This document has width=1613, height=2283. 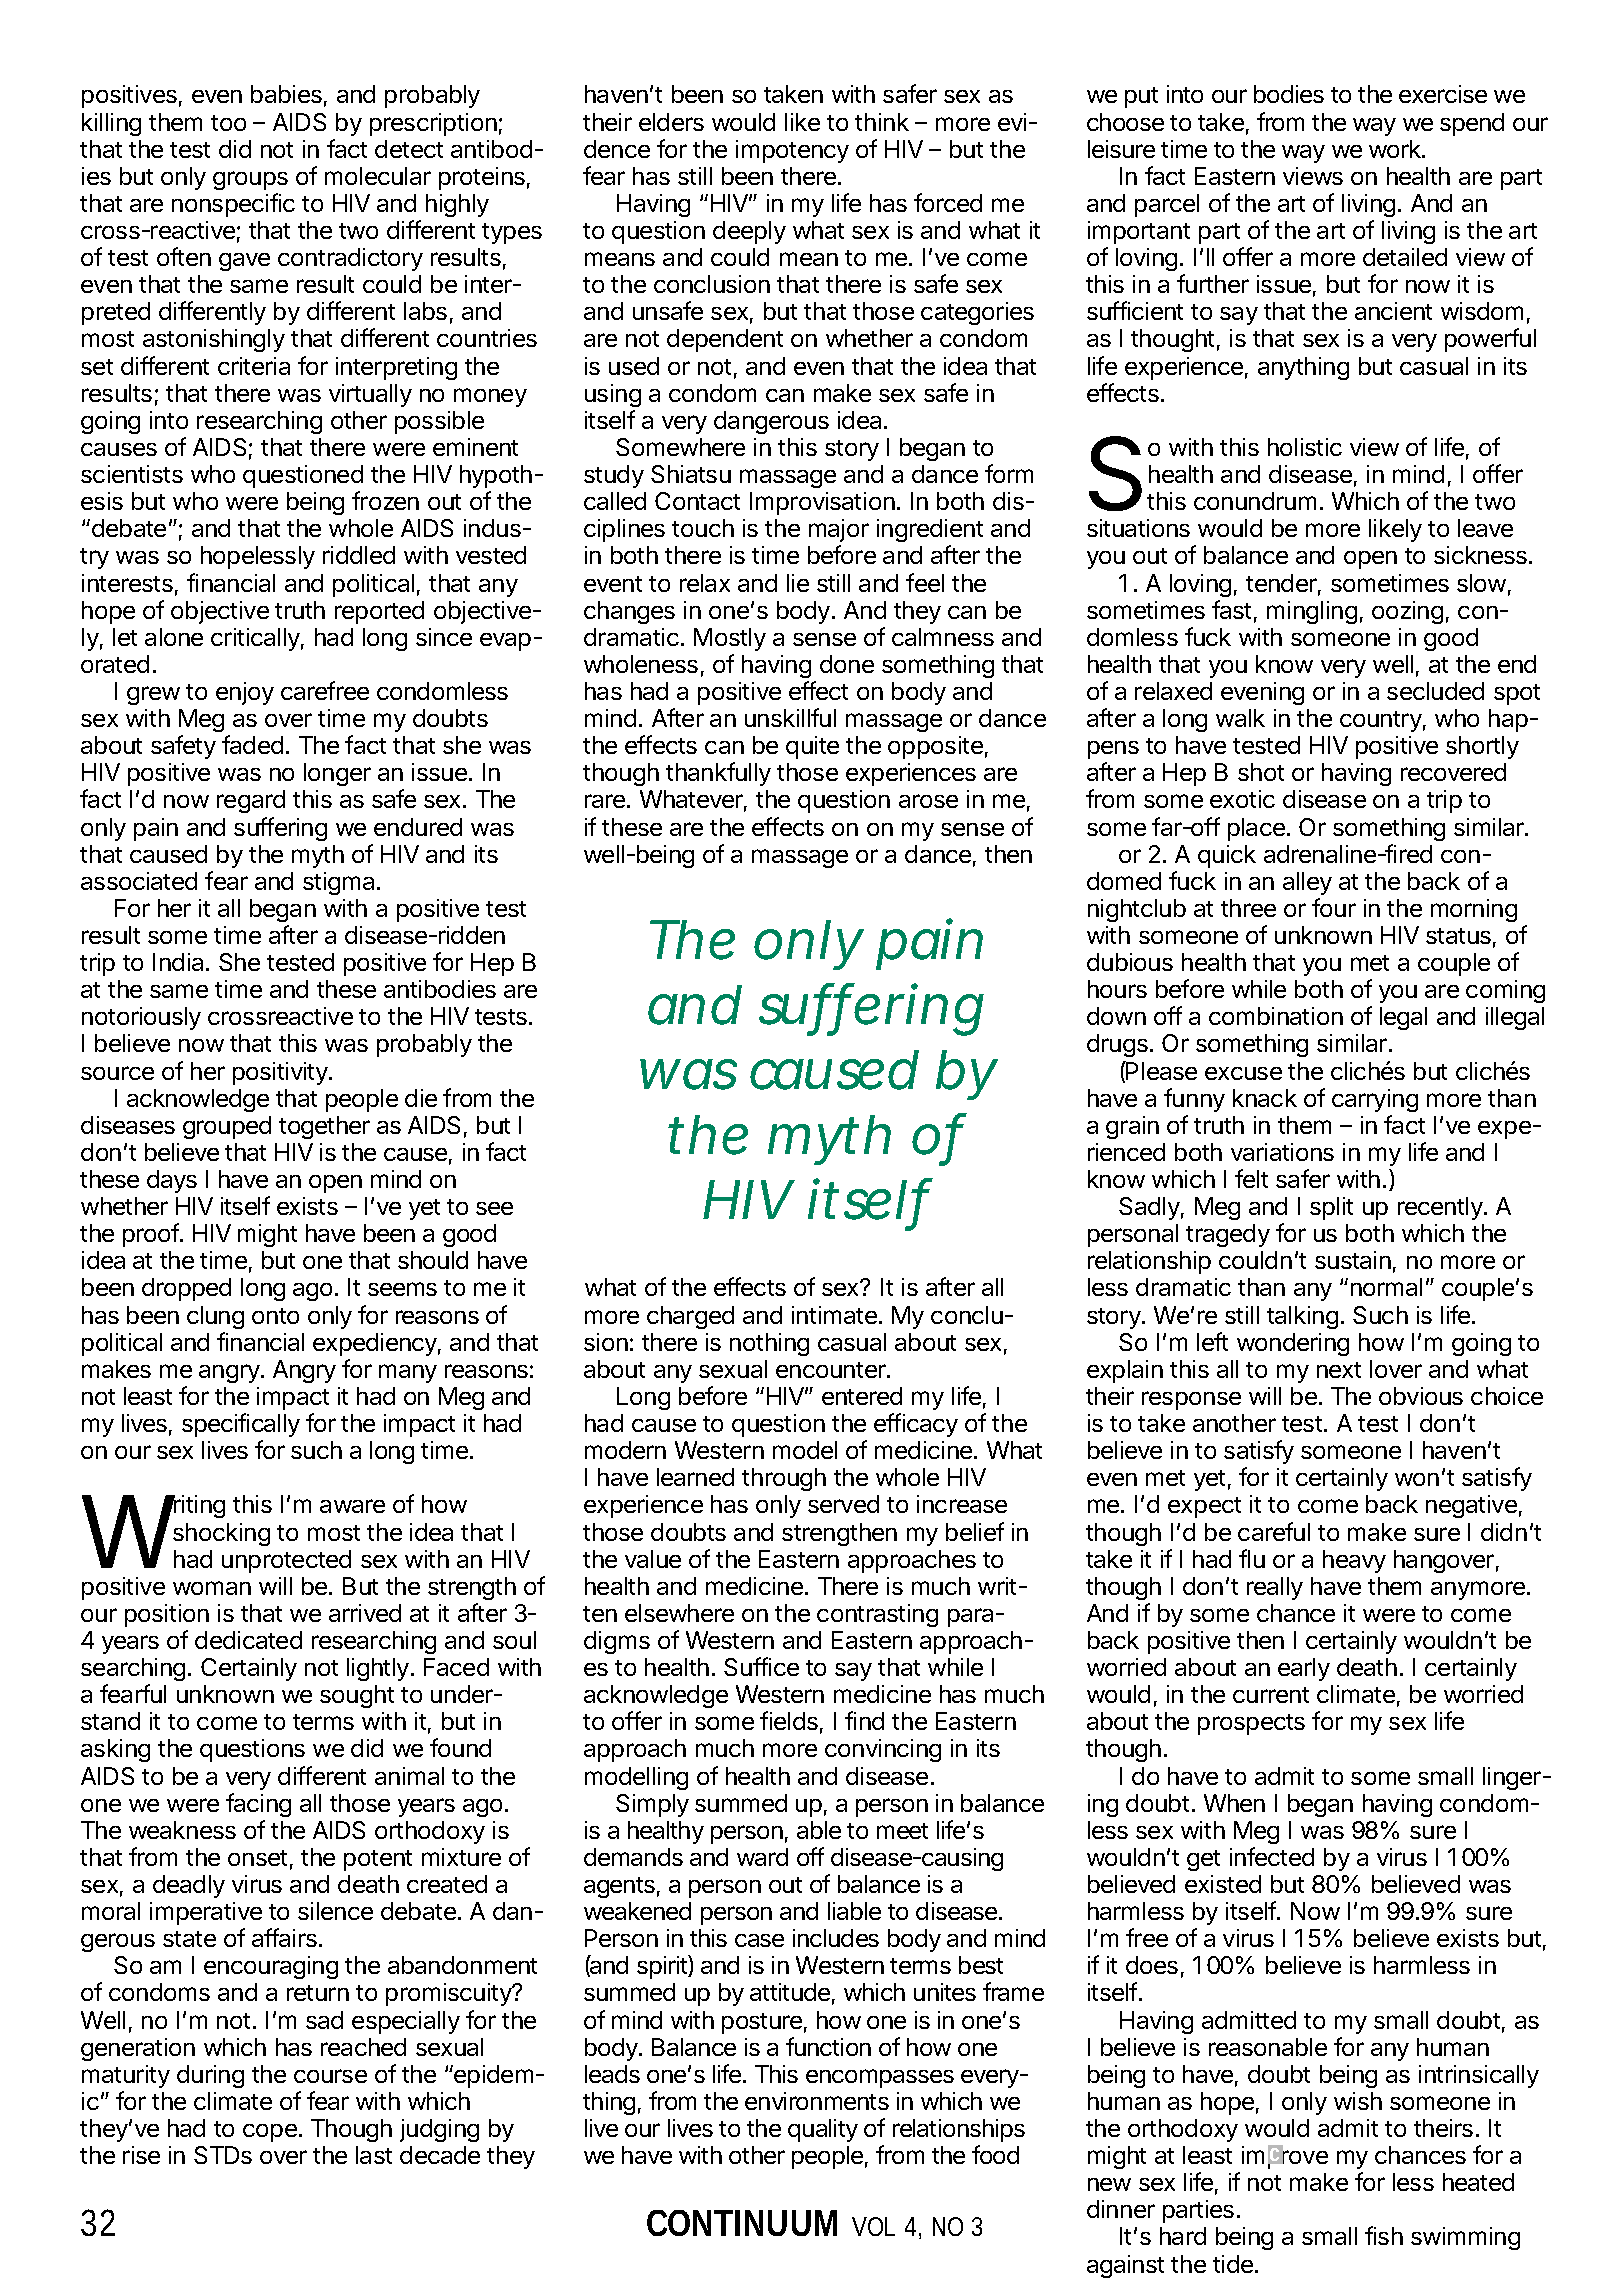 I want to click on enjoy, so click(x=245, y=693).
